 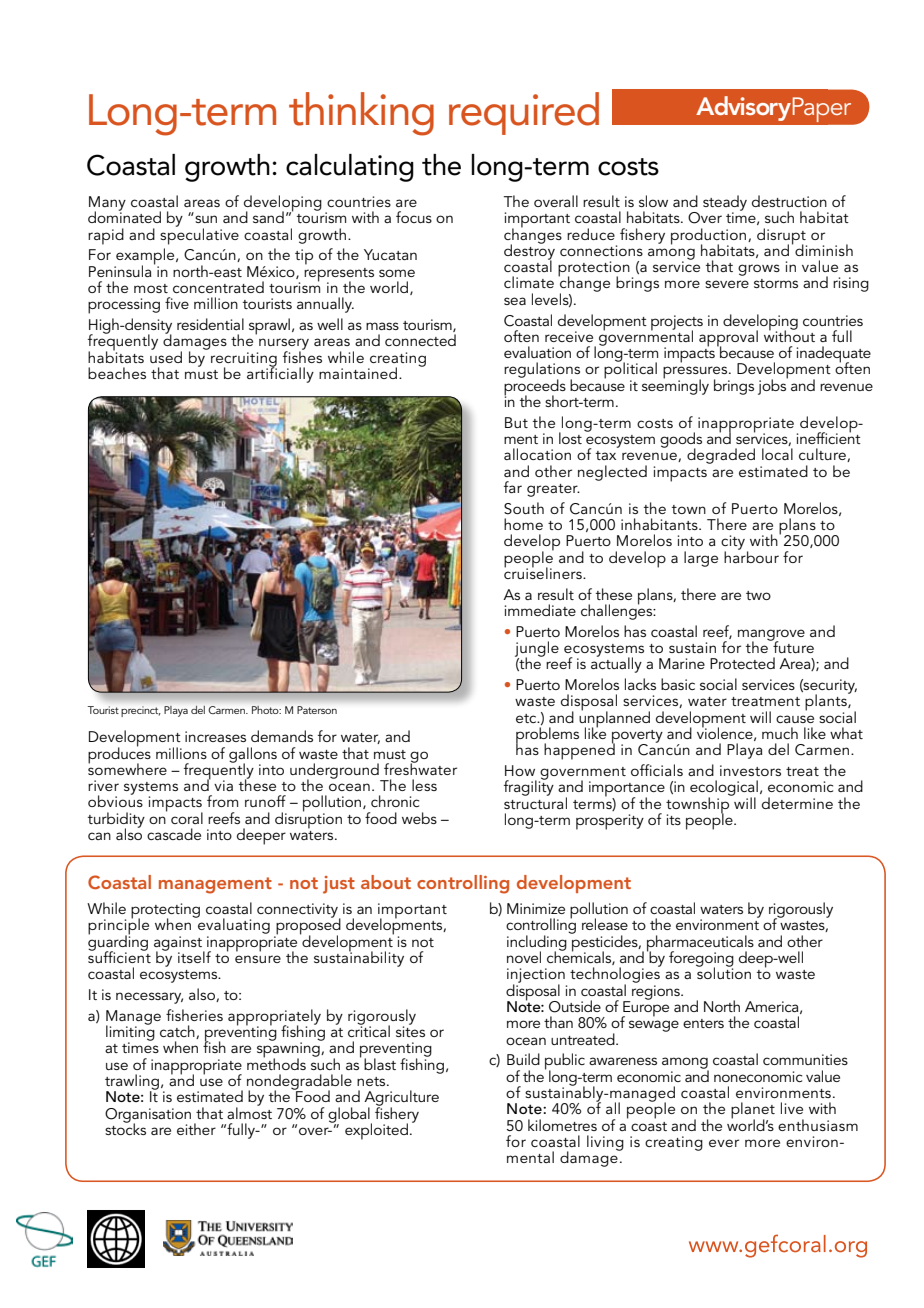 What do you see at coordinates (196, 1129) in the document?
I see `either` at bounding box center [196, 1129].
